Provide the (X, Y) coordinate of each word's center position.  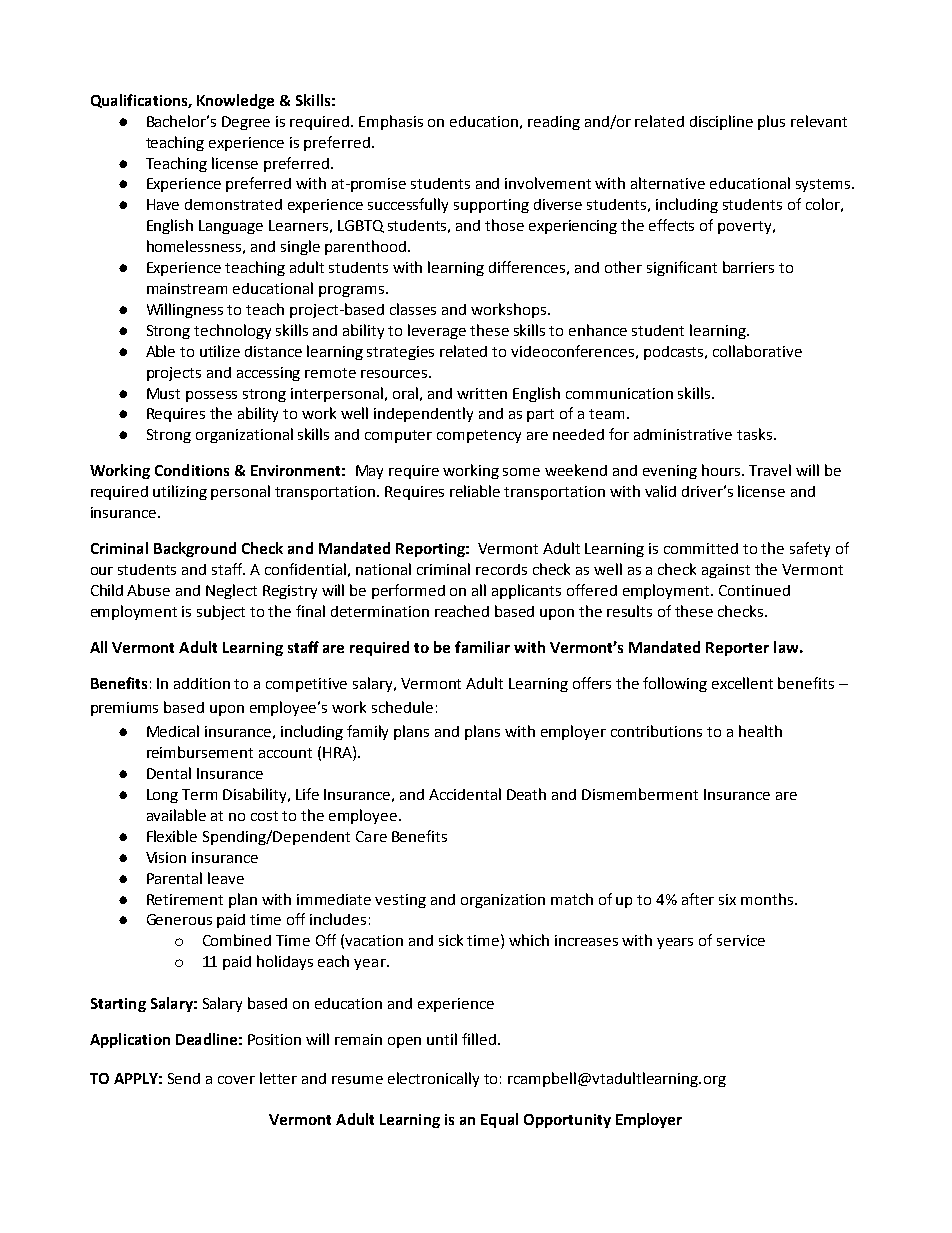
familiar (482, 647)
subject (221, 612)
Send (184, 1078)
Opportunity (567, 1121)
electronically (433, 1079)
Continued (754, 590)
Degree (246, 123)
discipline (721, 122)
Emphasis (391, 122)
